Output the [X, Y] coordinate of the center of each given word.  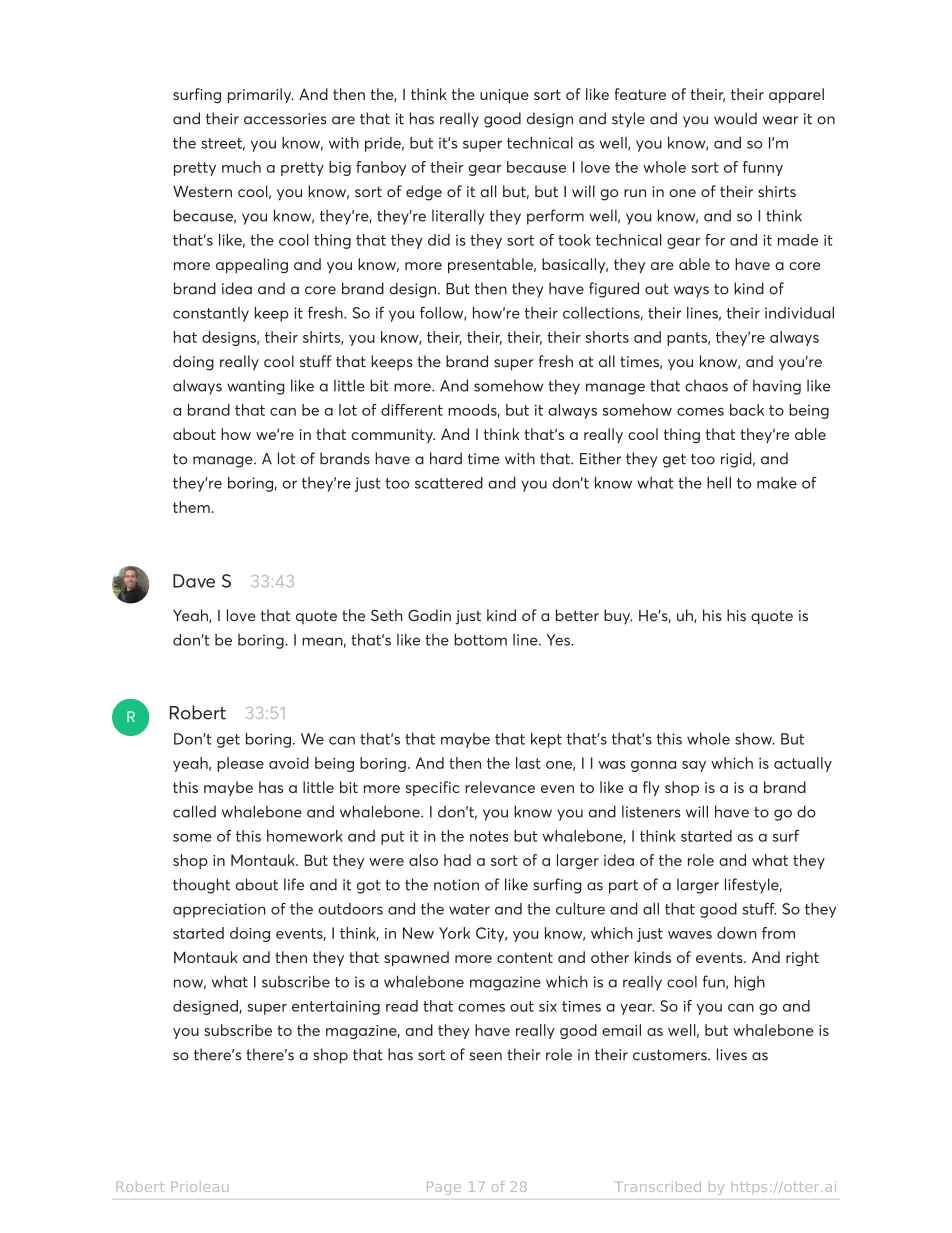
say [694, 766]
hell [719, 483]
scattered [449, 483]
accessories [285, 119]
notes [489, 836]
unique [504, 96]
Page [444, 1188]
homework [305, 836]
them [191, 507]
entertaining [336, 1008]
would [735, 118]
